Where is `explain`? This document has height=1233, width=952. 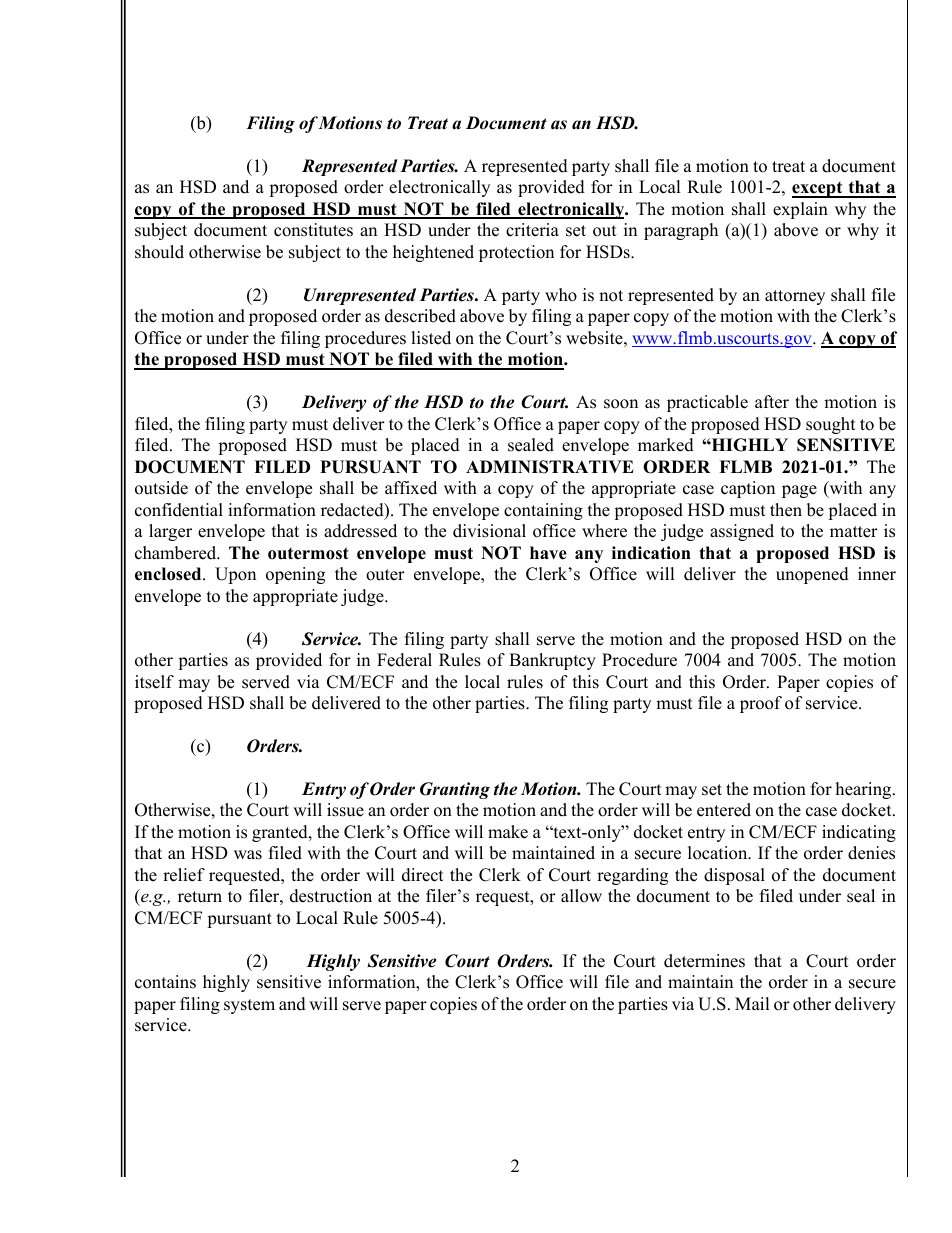
explain is located at coordinates (800, 210).
